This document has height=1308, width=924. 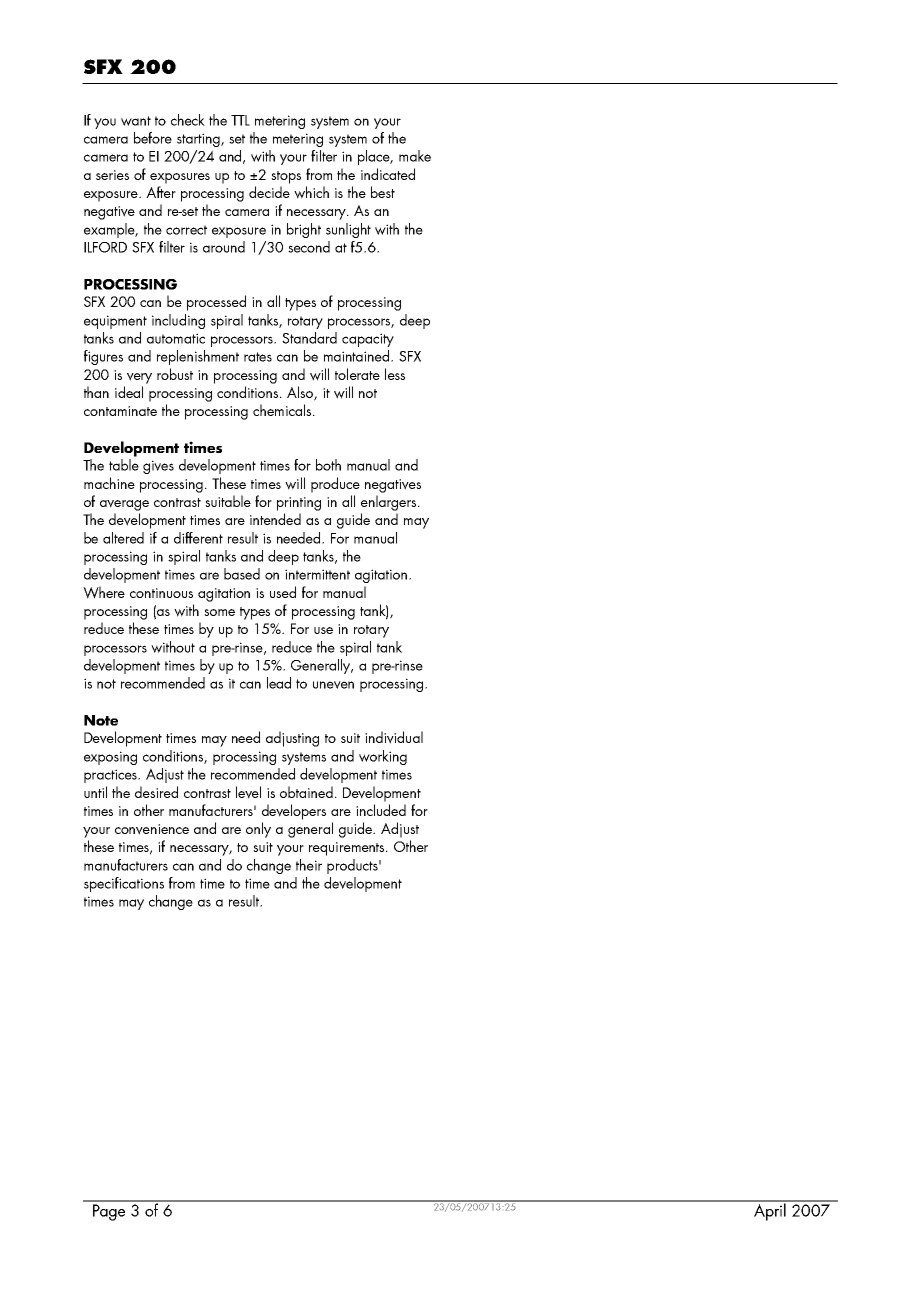 What do you see at coordinates (390, 503) in the document?
I see `enlargers` at bounding box center [390, 503].
